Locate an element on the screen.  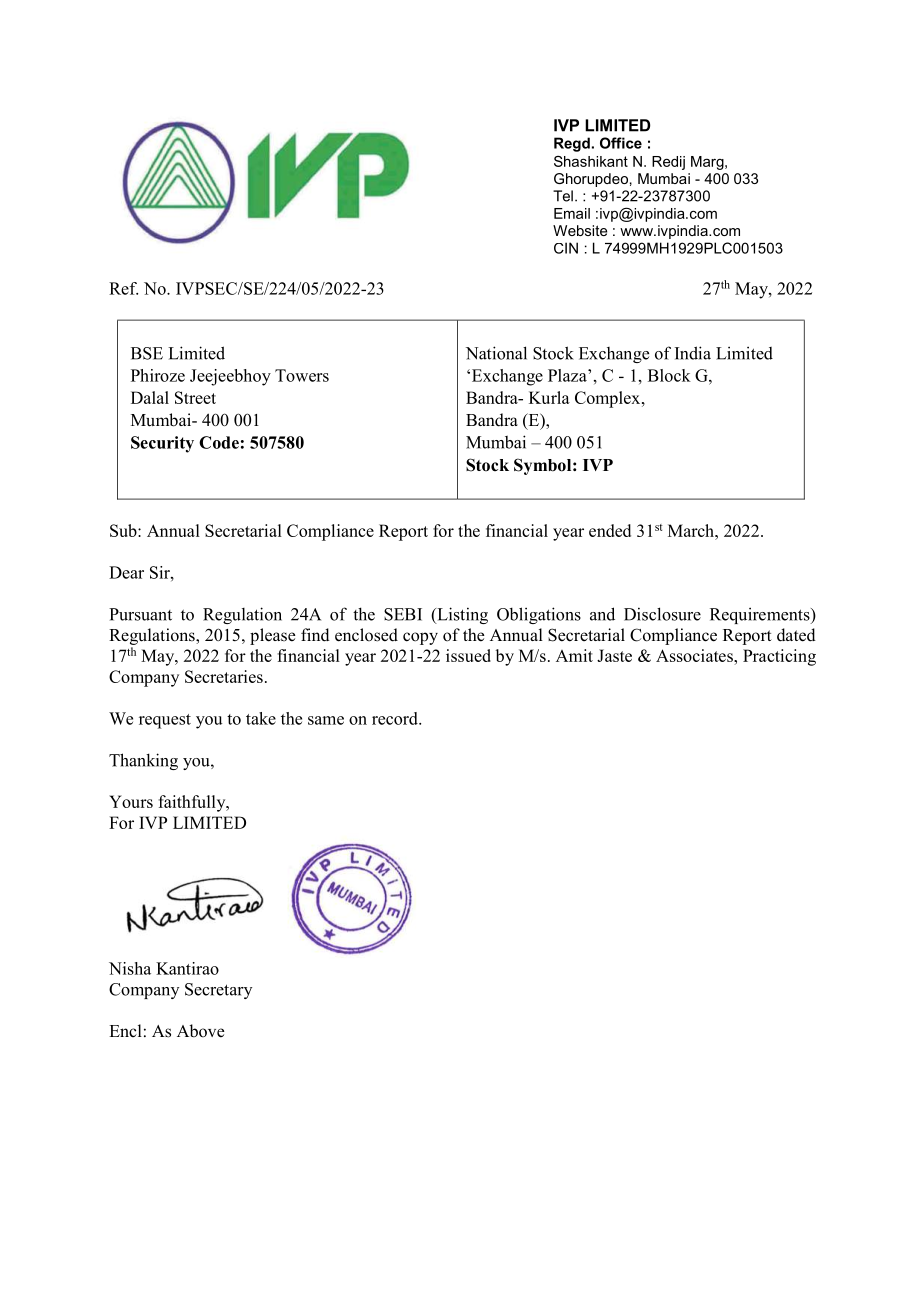
Tel is located at coordinates (563, 196).
